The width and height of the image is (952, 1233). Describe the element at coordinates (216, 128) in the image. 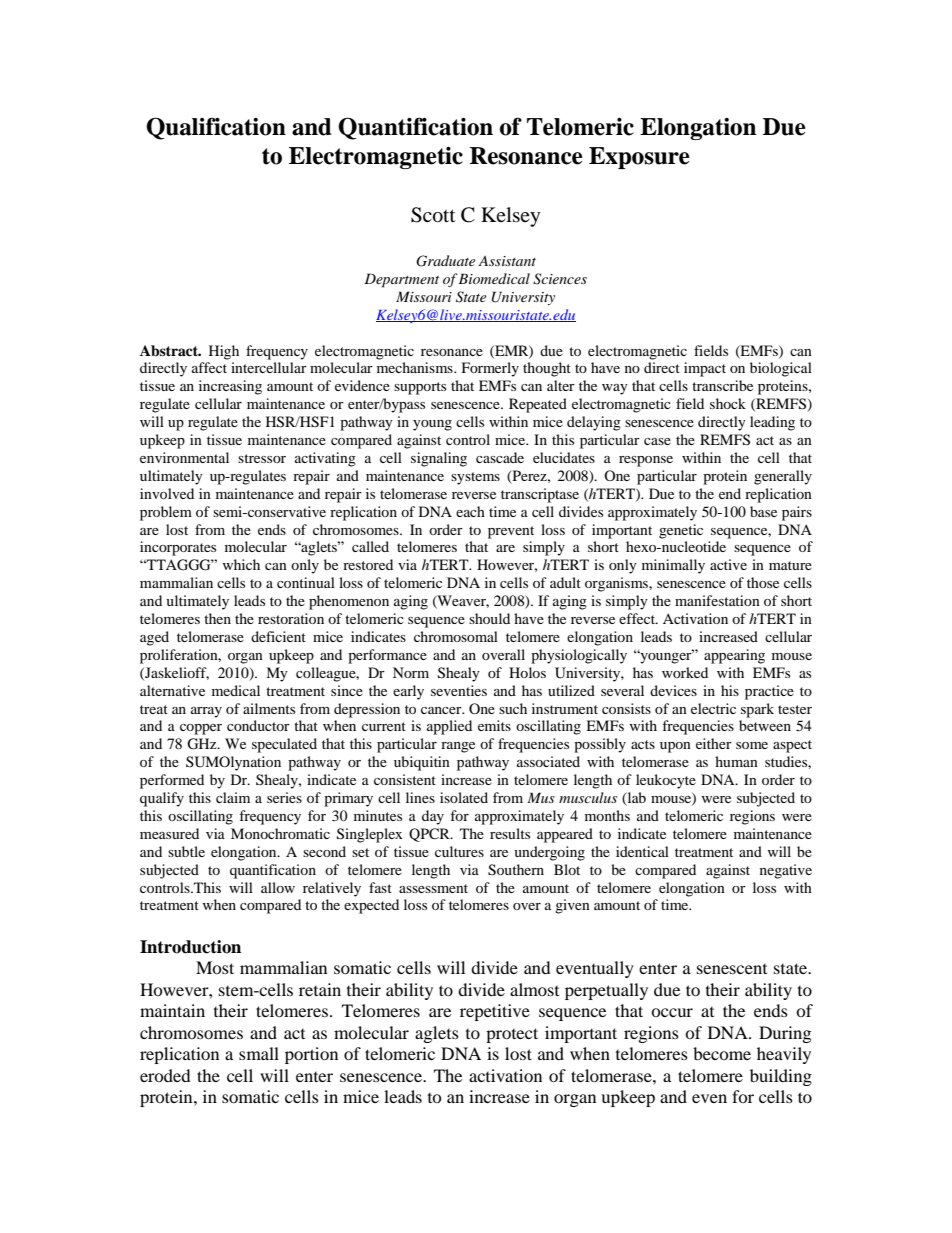

I see `Qualification` at that location.
